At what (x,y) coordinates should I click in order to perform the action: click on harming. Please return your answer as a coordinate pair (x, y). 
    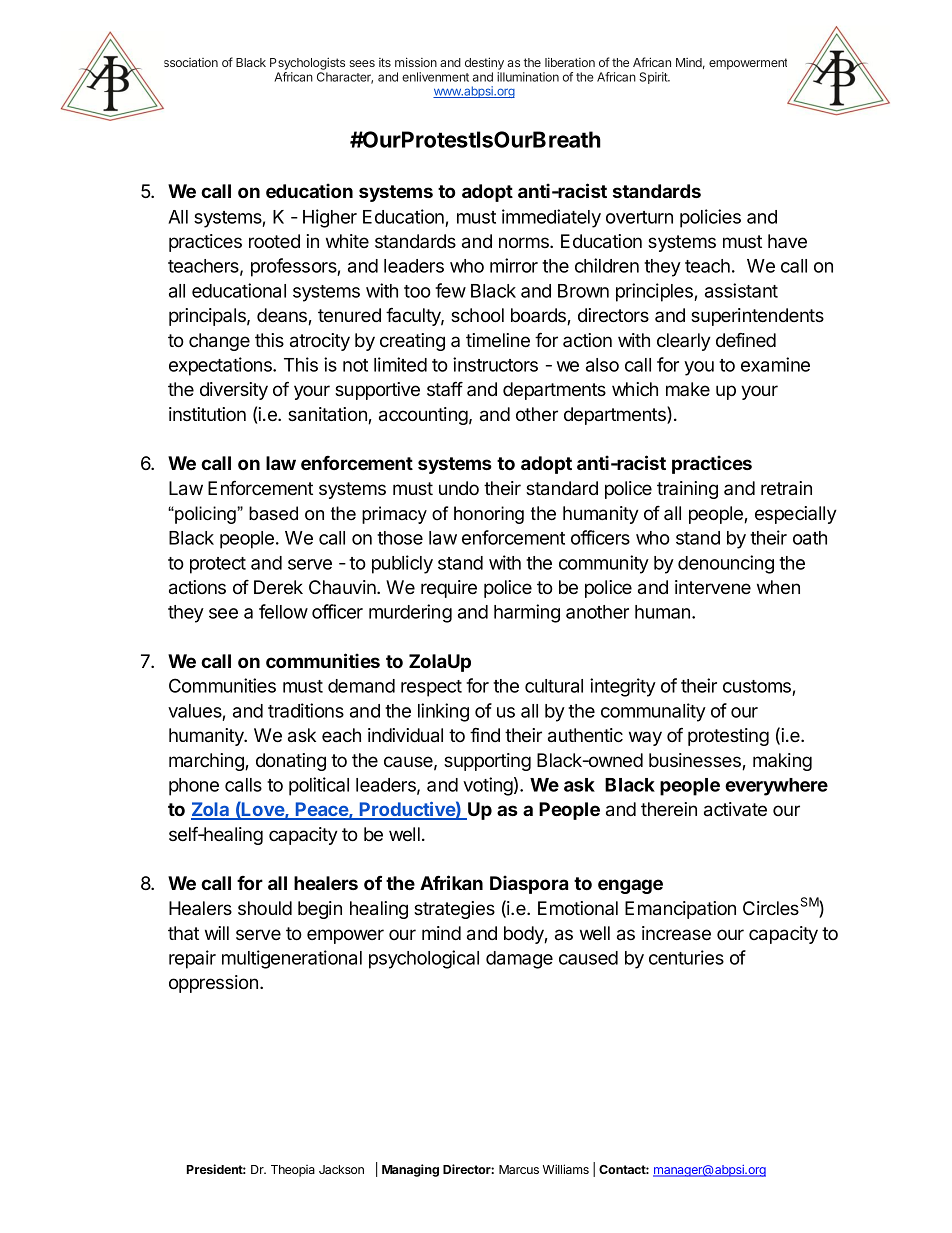
    Looking at the image, I should click on (527, 613).
